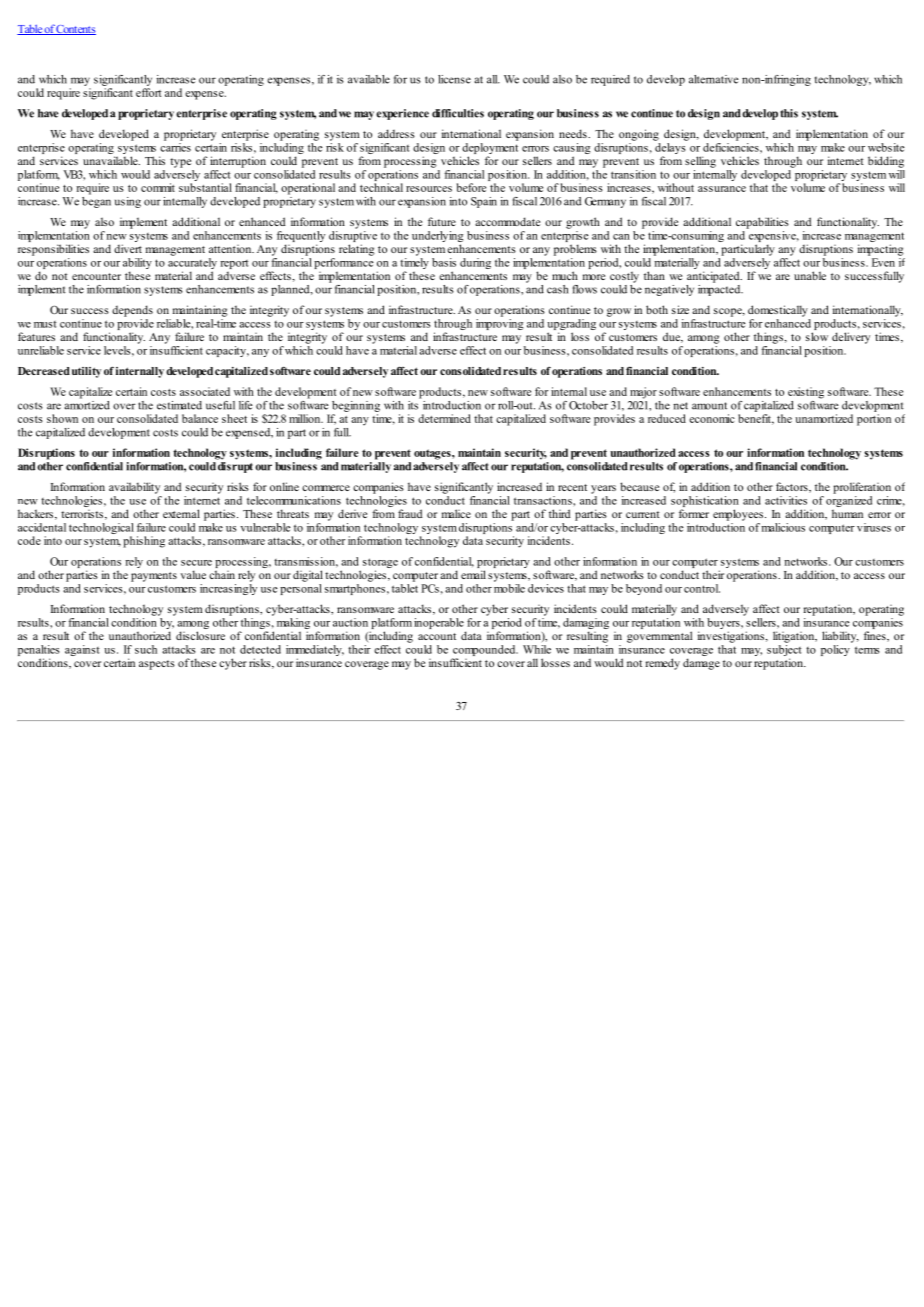  Describe the element at coordinates (200, 418) in the screenshot. I see `balance` at that location.
